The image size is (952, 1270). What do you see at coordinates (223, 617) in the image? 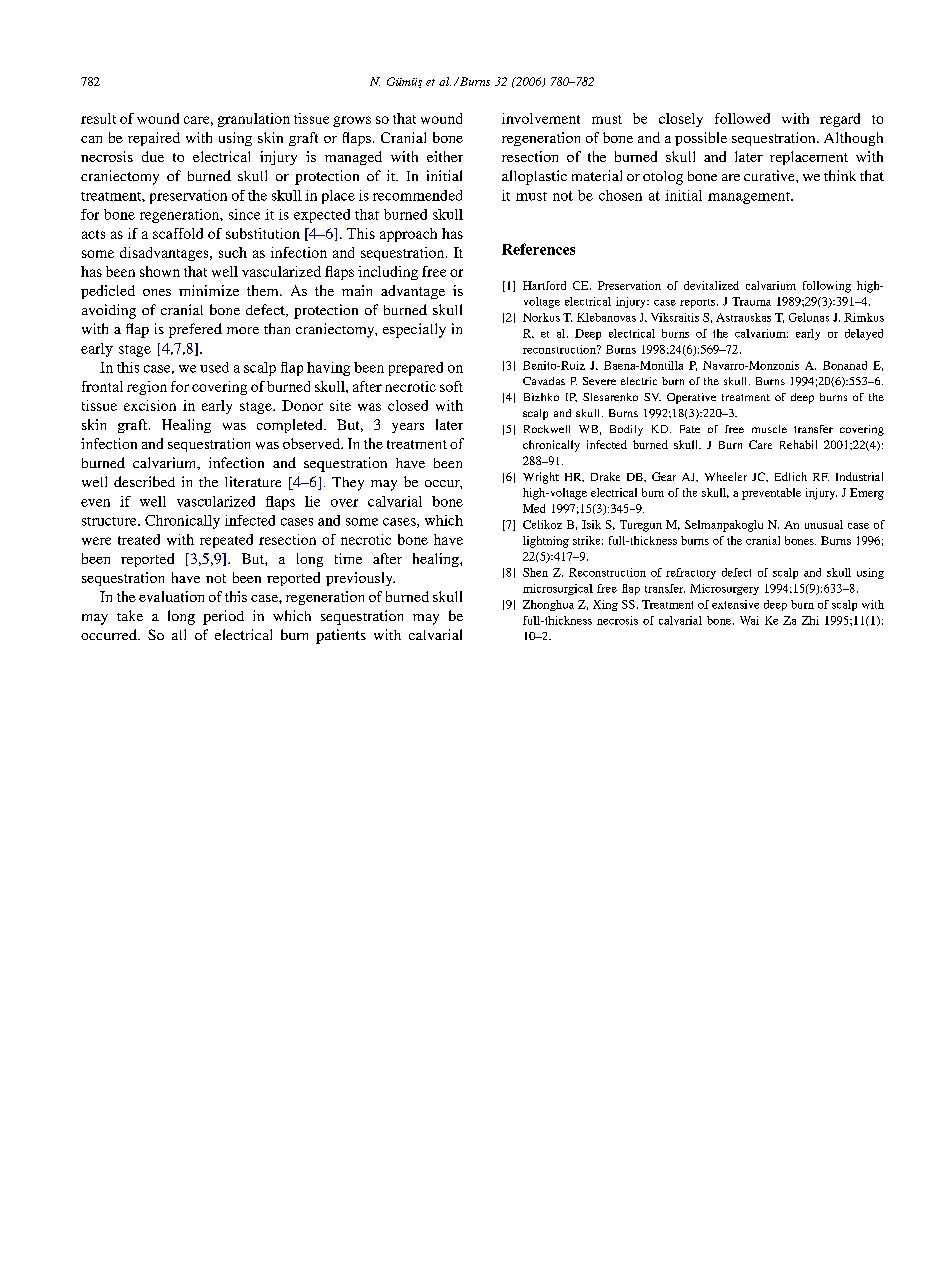
I see `period` at bounding box center [223, 617].
